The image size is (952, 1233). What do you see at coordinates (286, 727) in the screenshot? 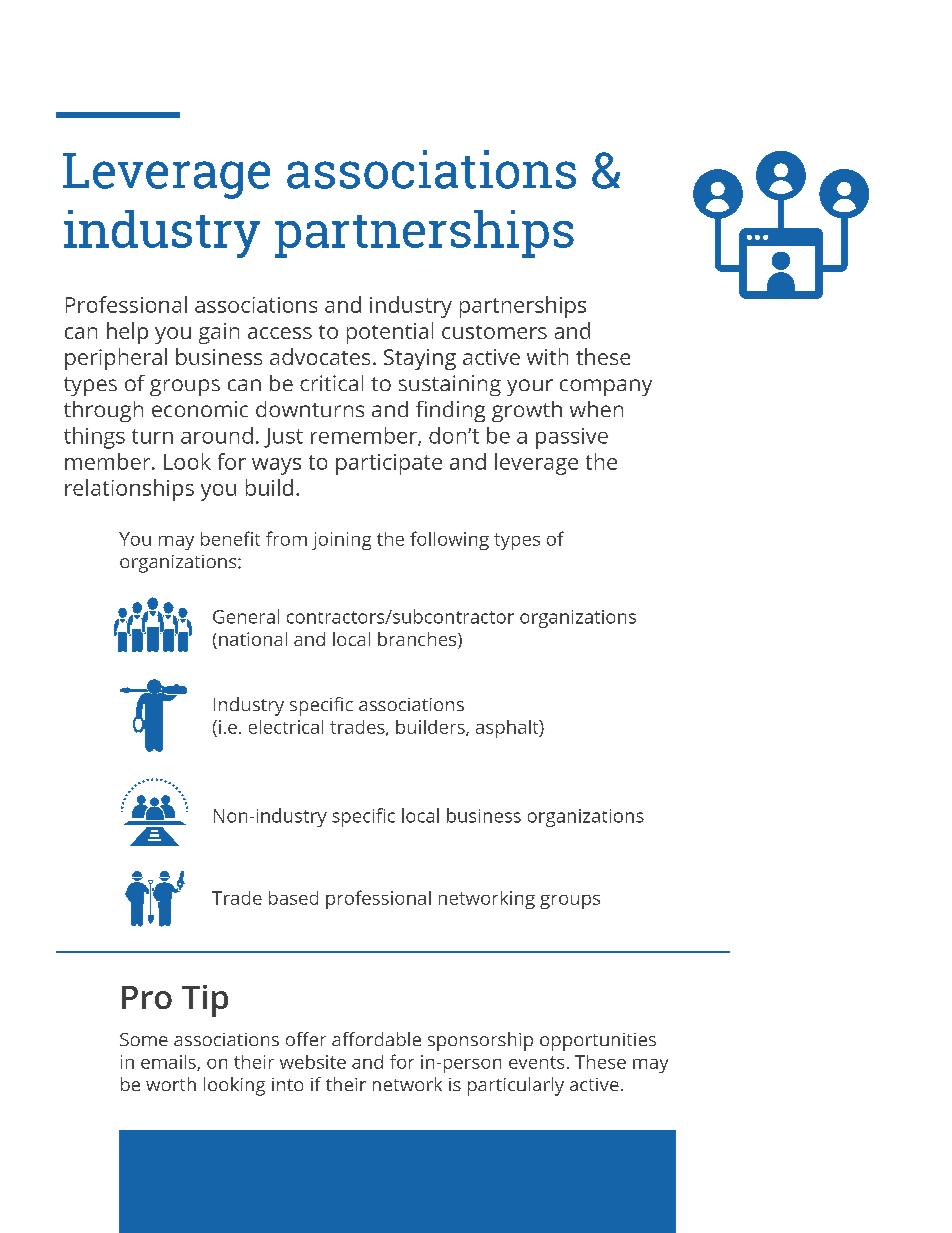
I see `electrical` at bounding box center [286, 727].
